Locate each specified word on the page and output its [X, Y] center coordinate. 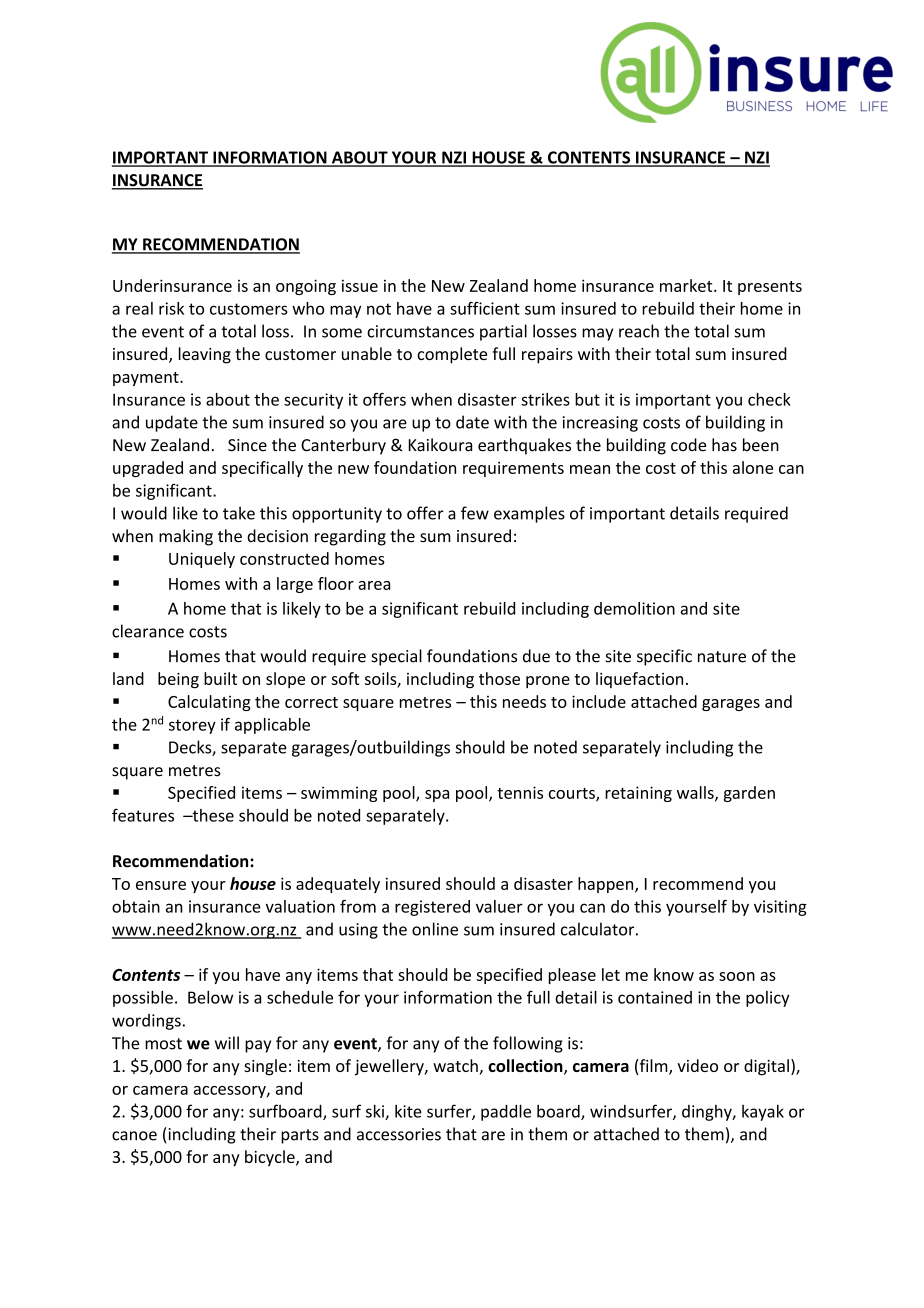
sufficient [485, 308]
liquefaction [639, 680]
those [499, 678]
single [265, 1067]
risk [171, 308]
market [687, 285]
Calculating [209, 703]
